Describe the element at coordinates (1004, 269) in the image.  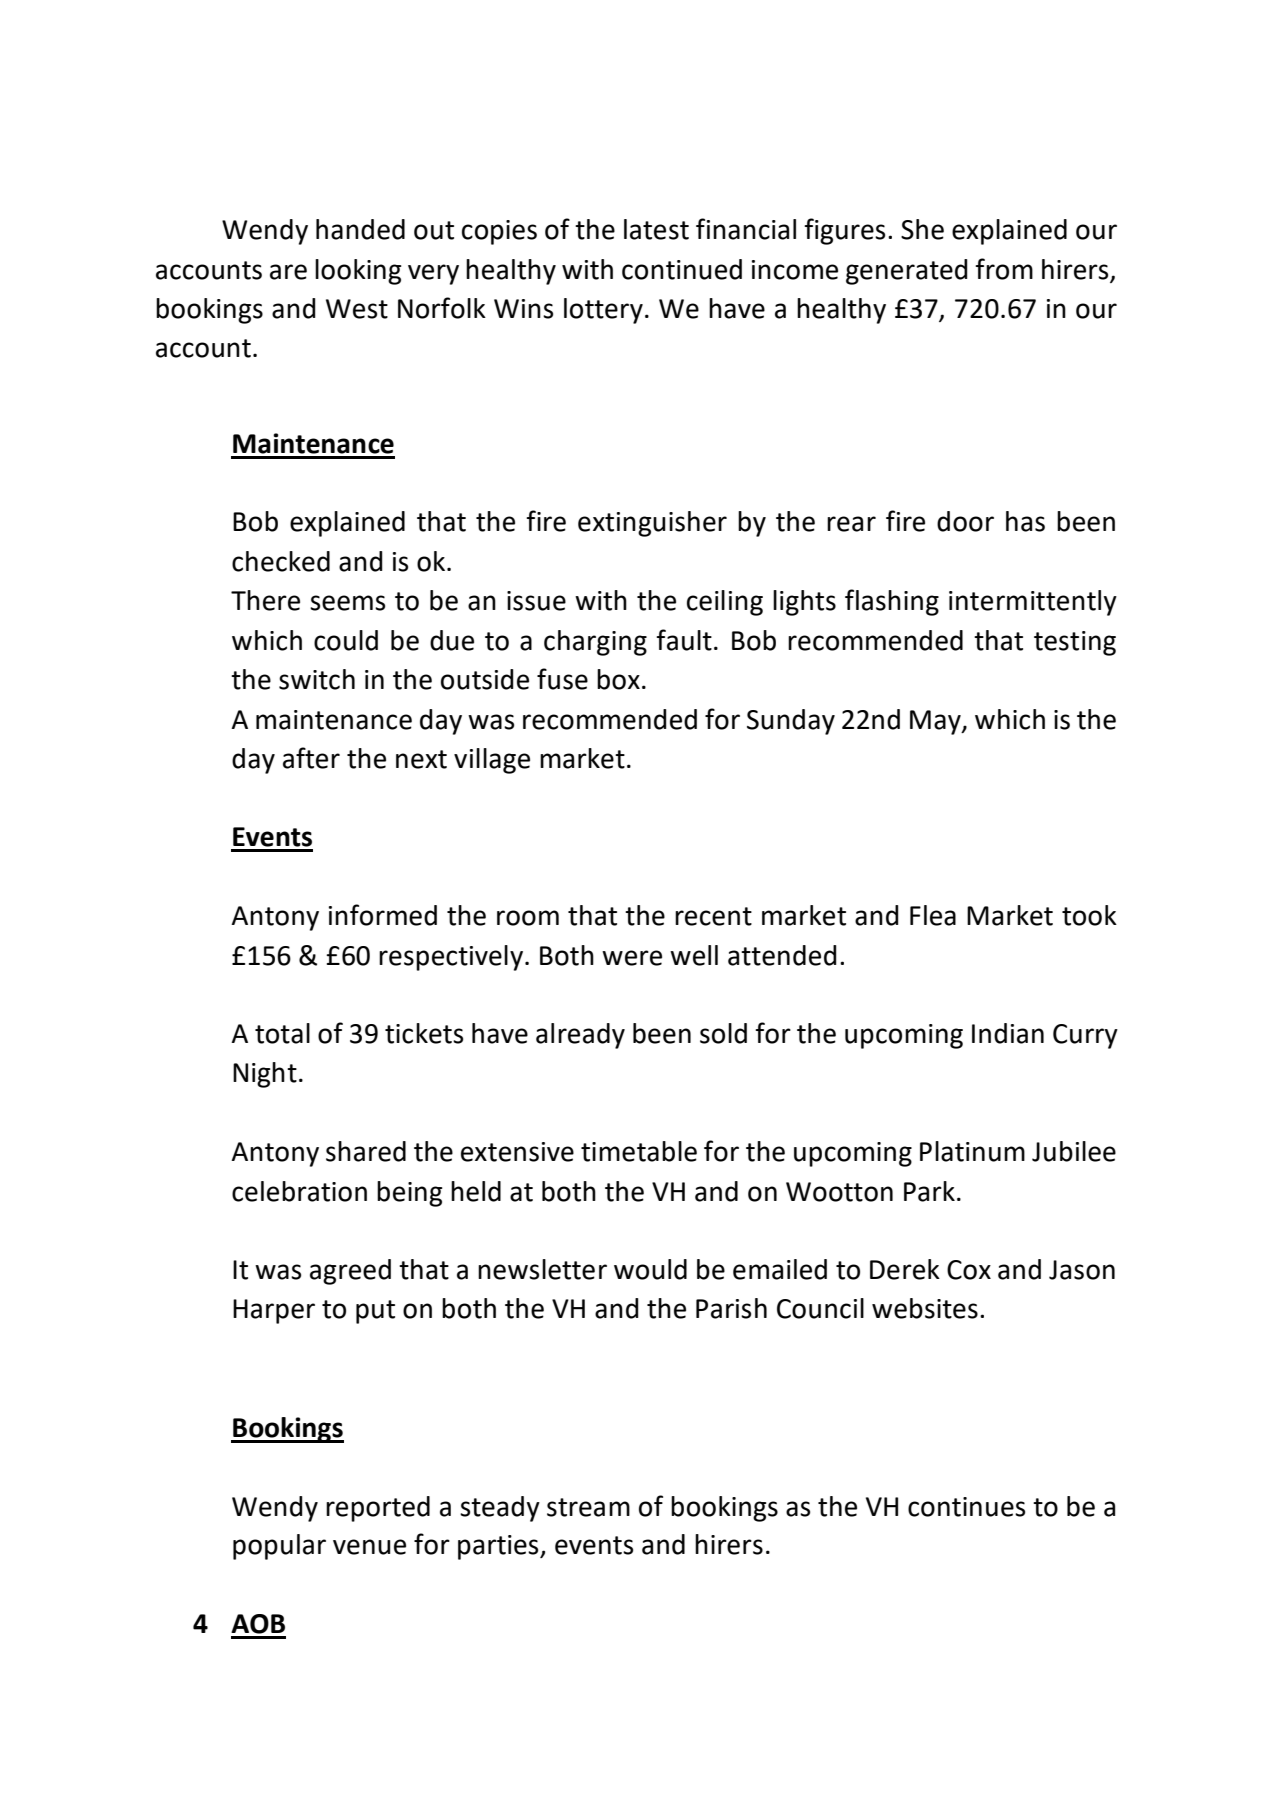
I see `from` at that location.
